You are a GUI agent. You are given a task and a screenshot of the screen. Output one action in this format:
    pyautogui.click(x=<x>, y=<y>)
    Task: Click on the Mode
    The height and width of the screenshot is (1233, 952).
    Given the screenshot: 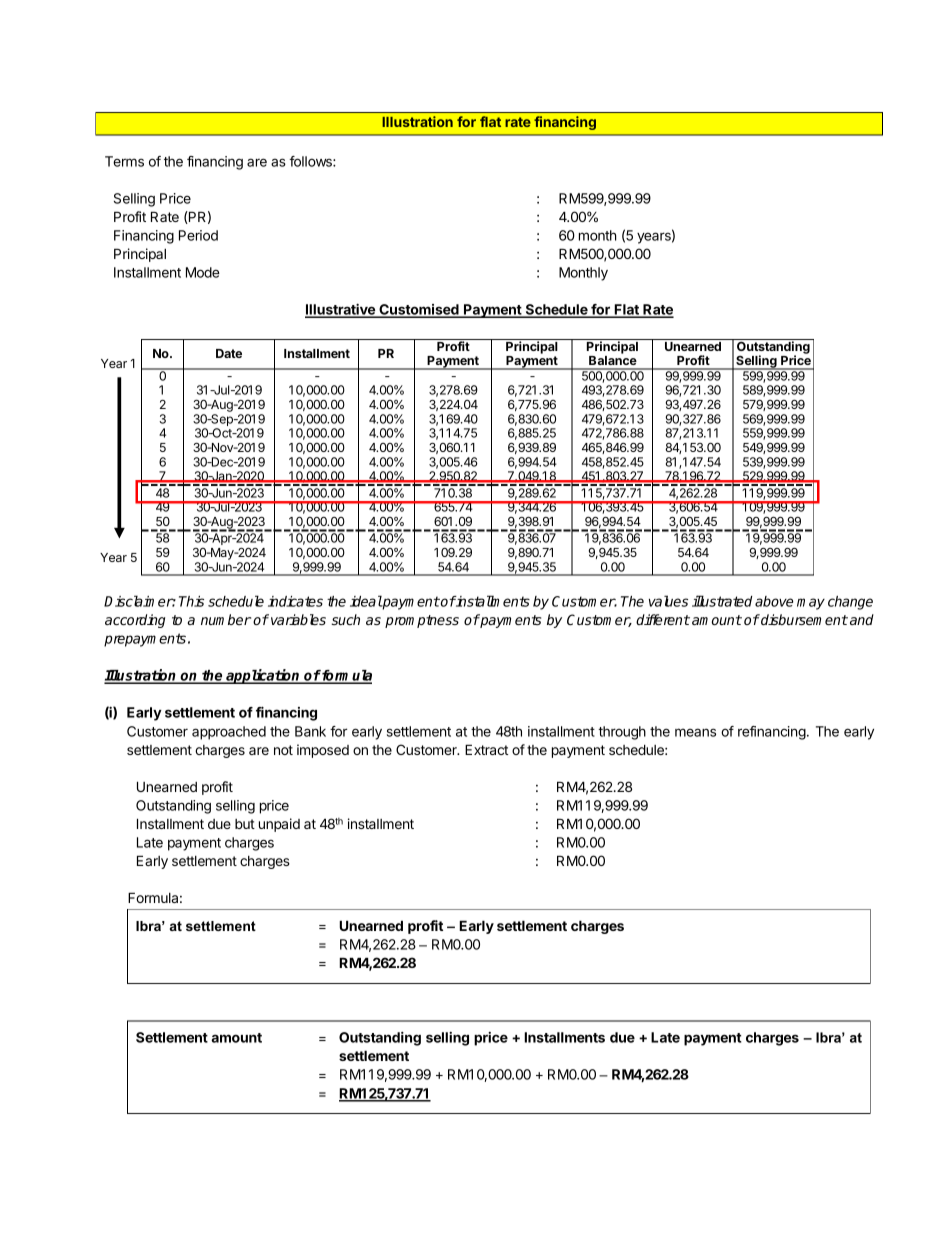 What is the action you would take?
    pyautogui.click(x=203, y=272)
